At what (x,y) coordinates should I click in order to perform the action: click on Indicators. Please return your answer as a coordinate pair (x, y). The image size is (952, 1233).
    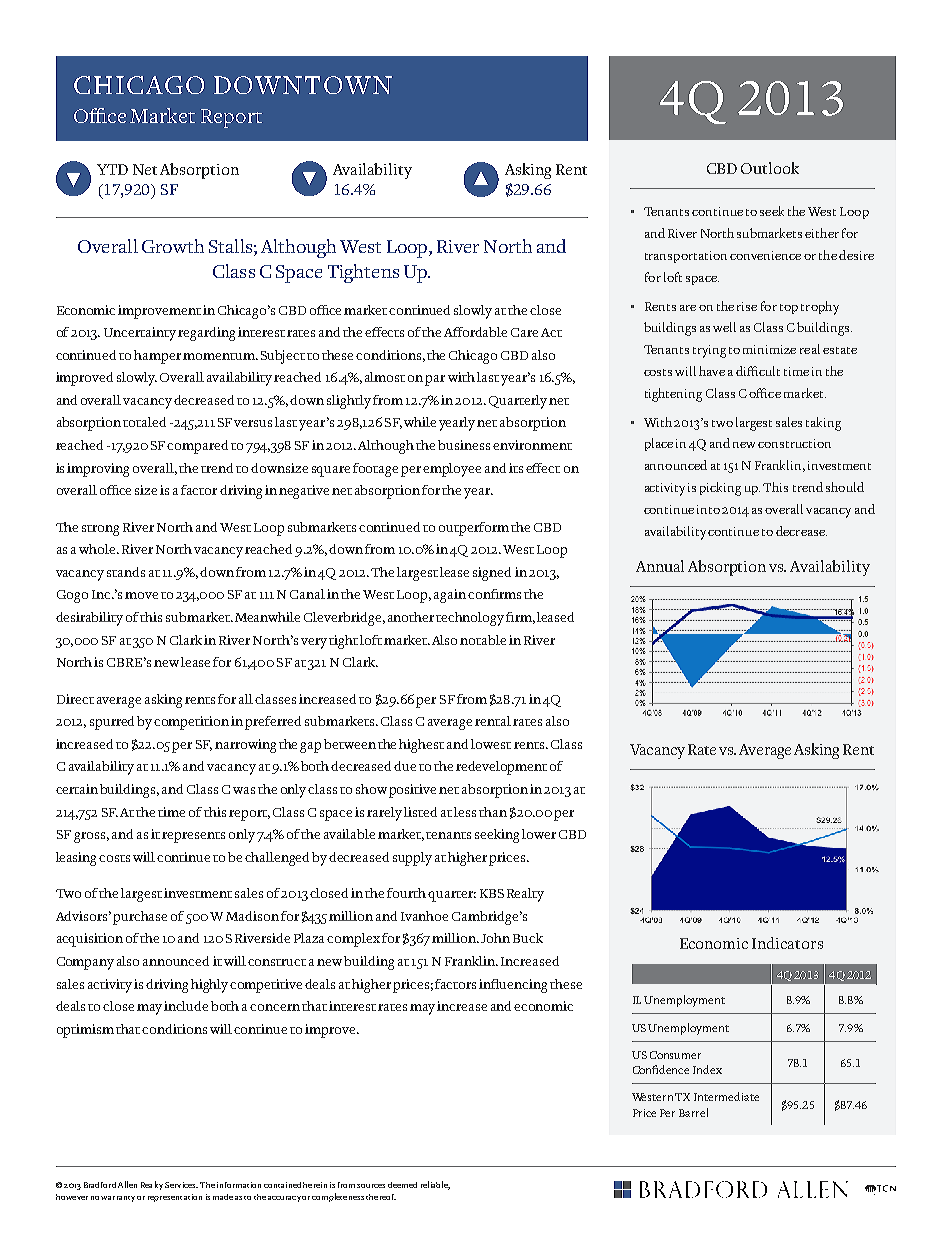
    Looking at the image, I should click on (787, 943).
